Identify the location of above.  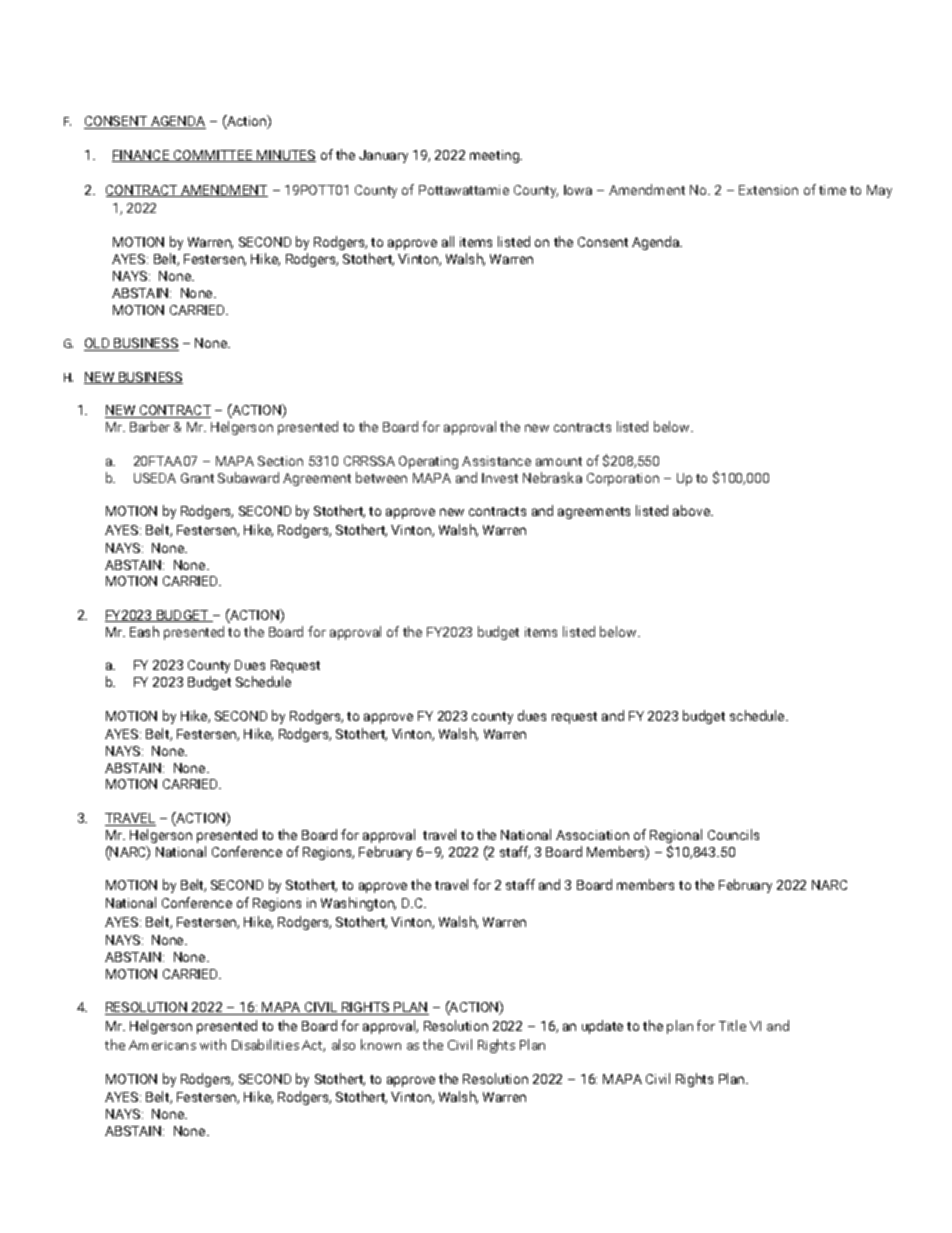
(692, 510).
